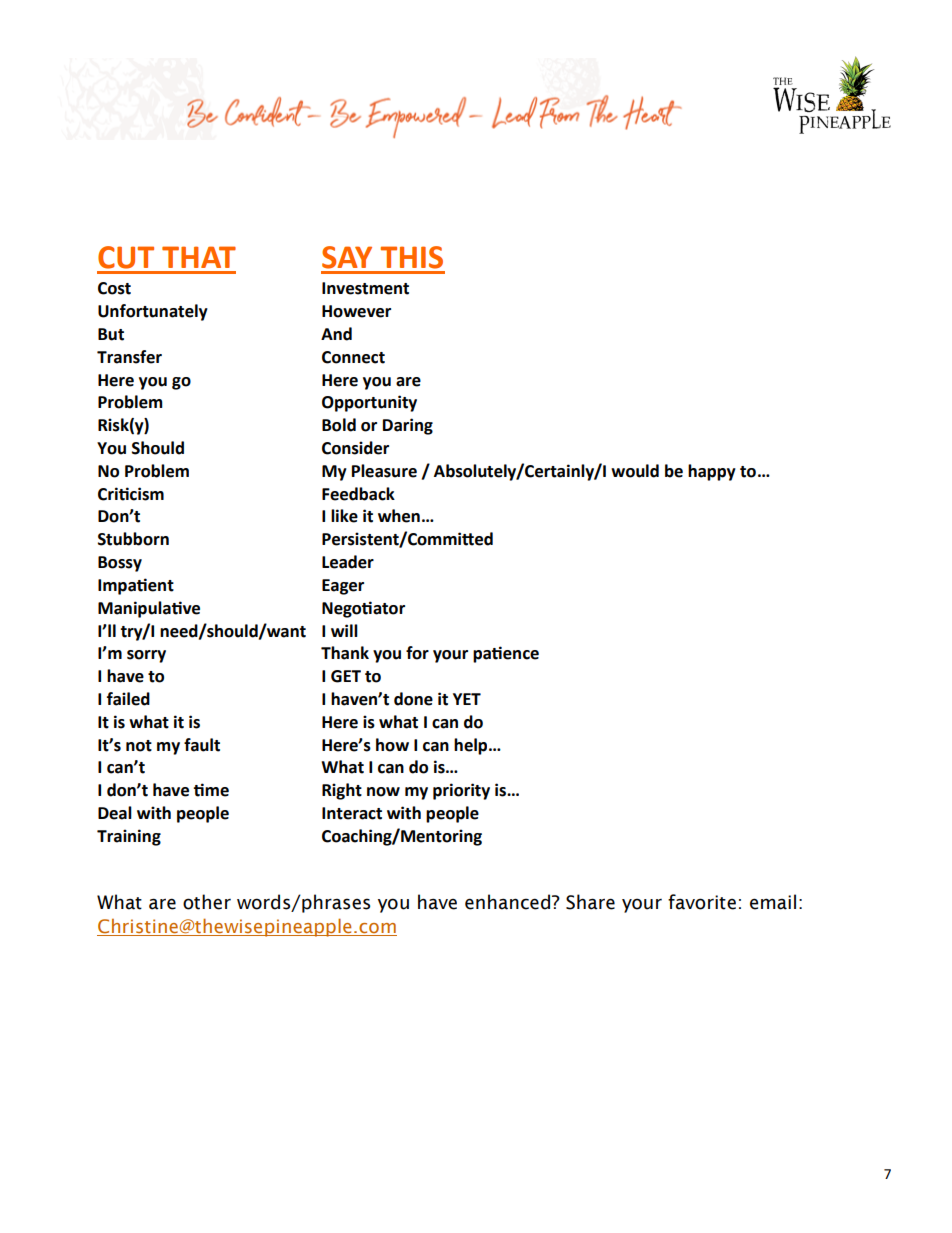 This screenshot has width=952, height=1233. I want to click on fault, so click(202, 745).
